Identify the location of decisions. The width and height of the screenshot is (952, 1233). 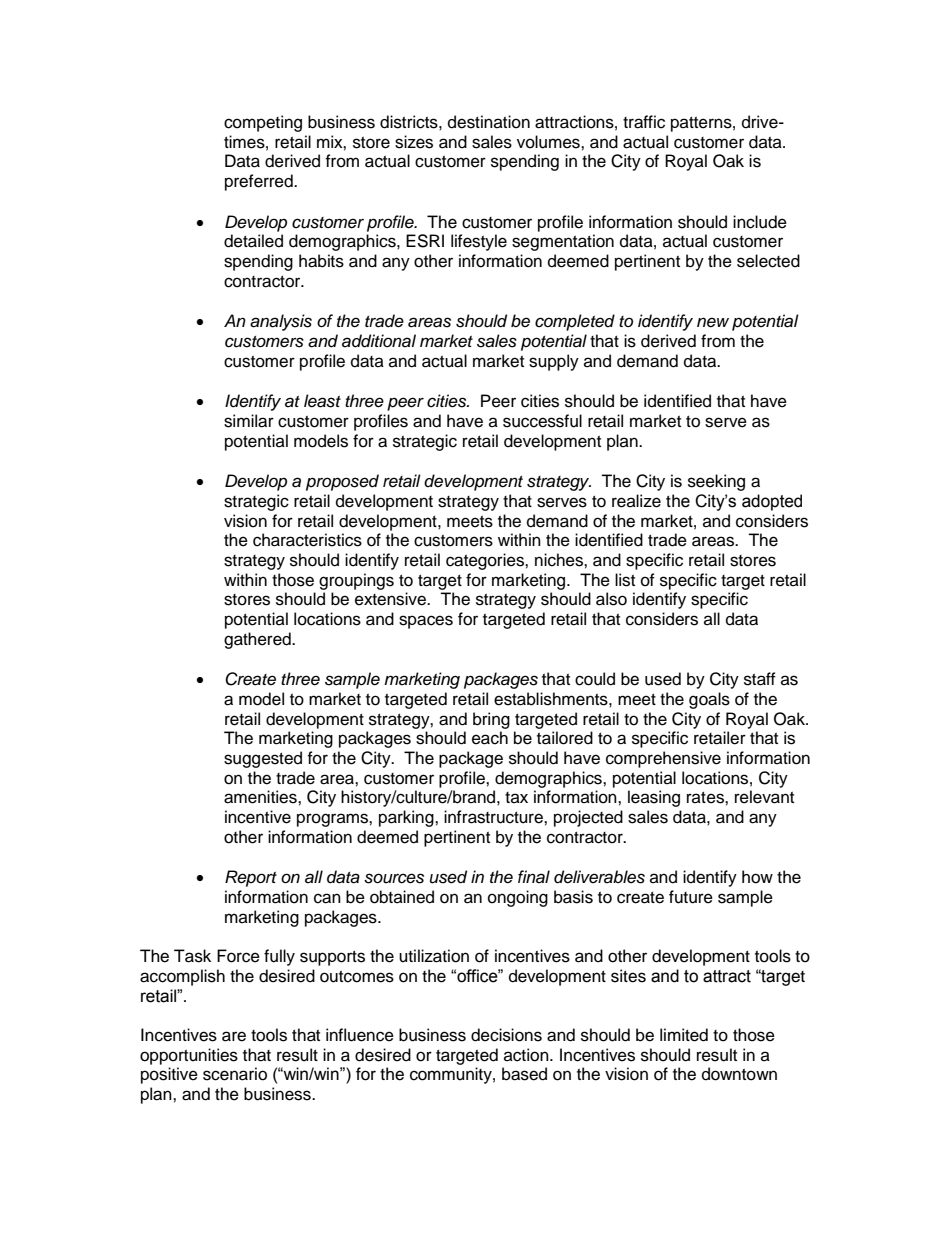
(506, 1035).
